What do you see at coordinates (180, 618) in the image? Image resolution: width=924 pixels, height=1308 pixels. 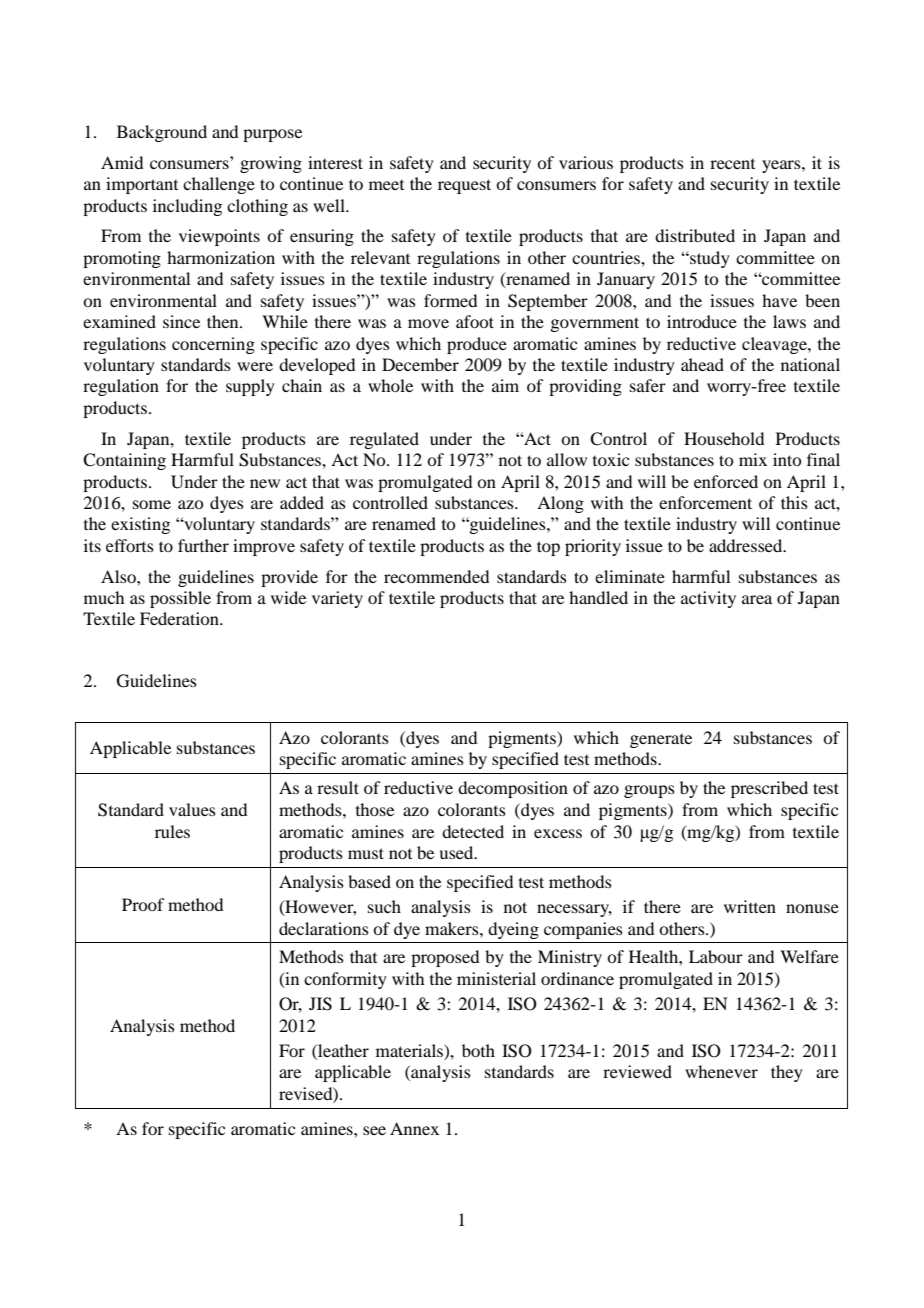 I see `Federation` at bounding box center [180, 618].
